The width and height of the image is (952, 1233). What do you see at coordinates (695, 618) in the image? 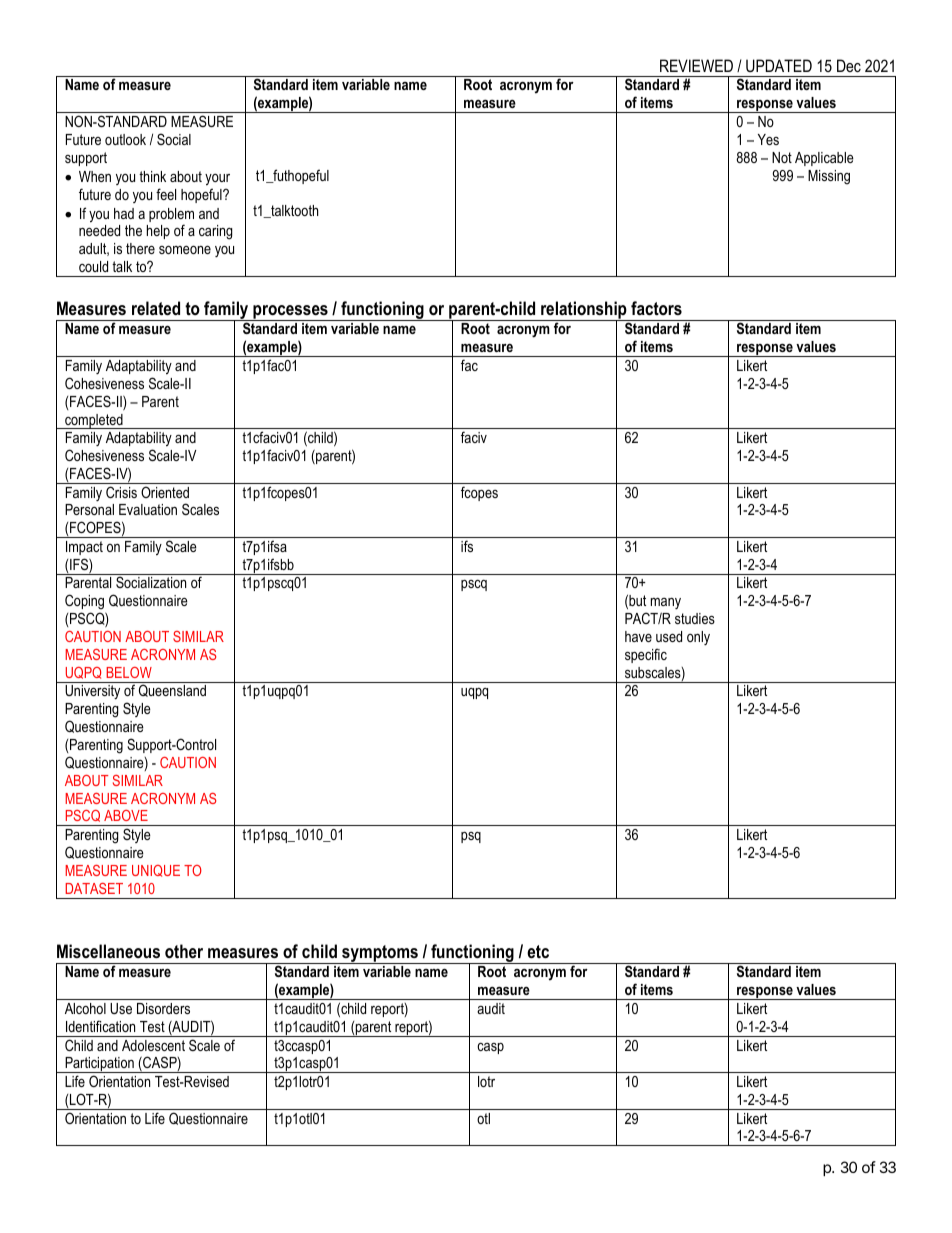
I see `studies` at bounding box center [695, 618].
